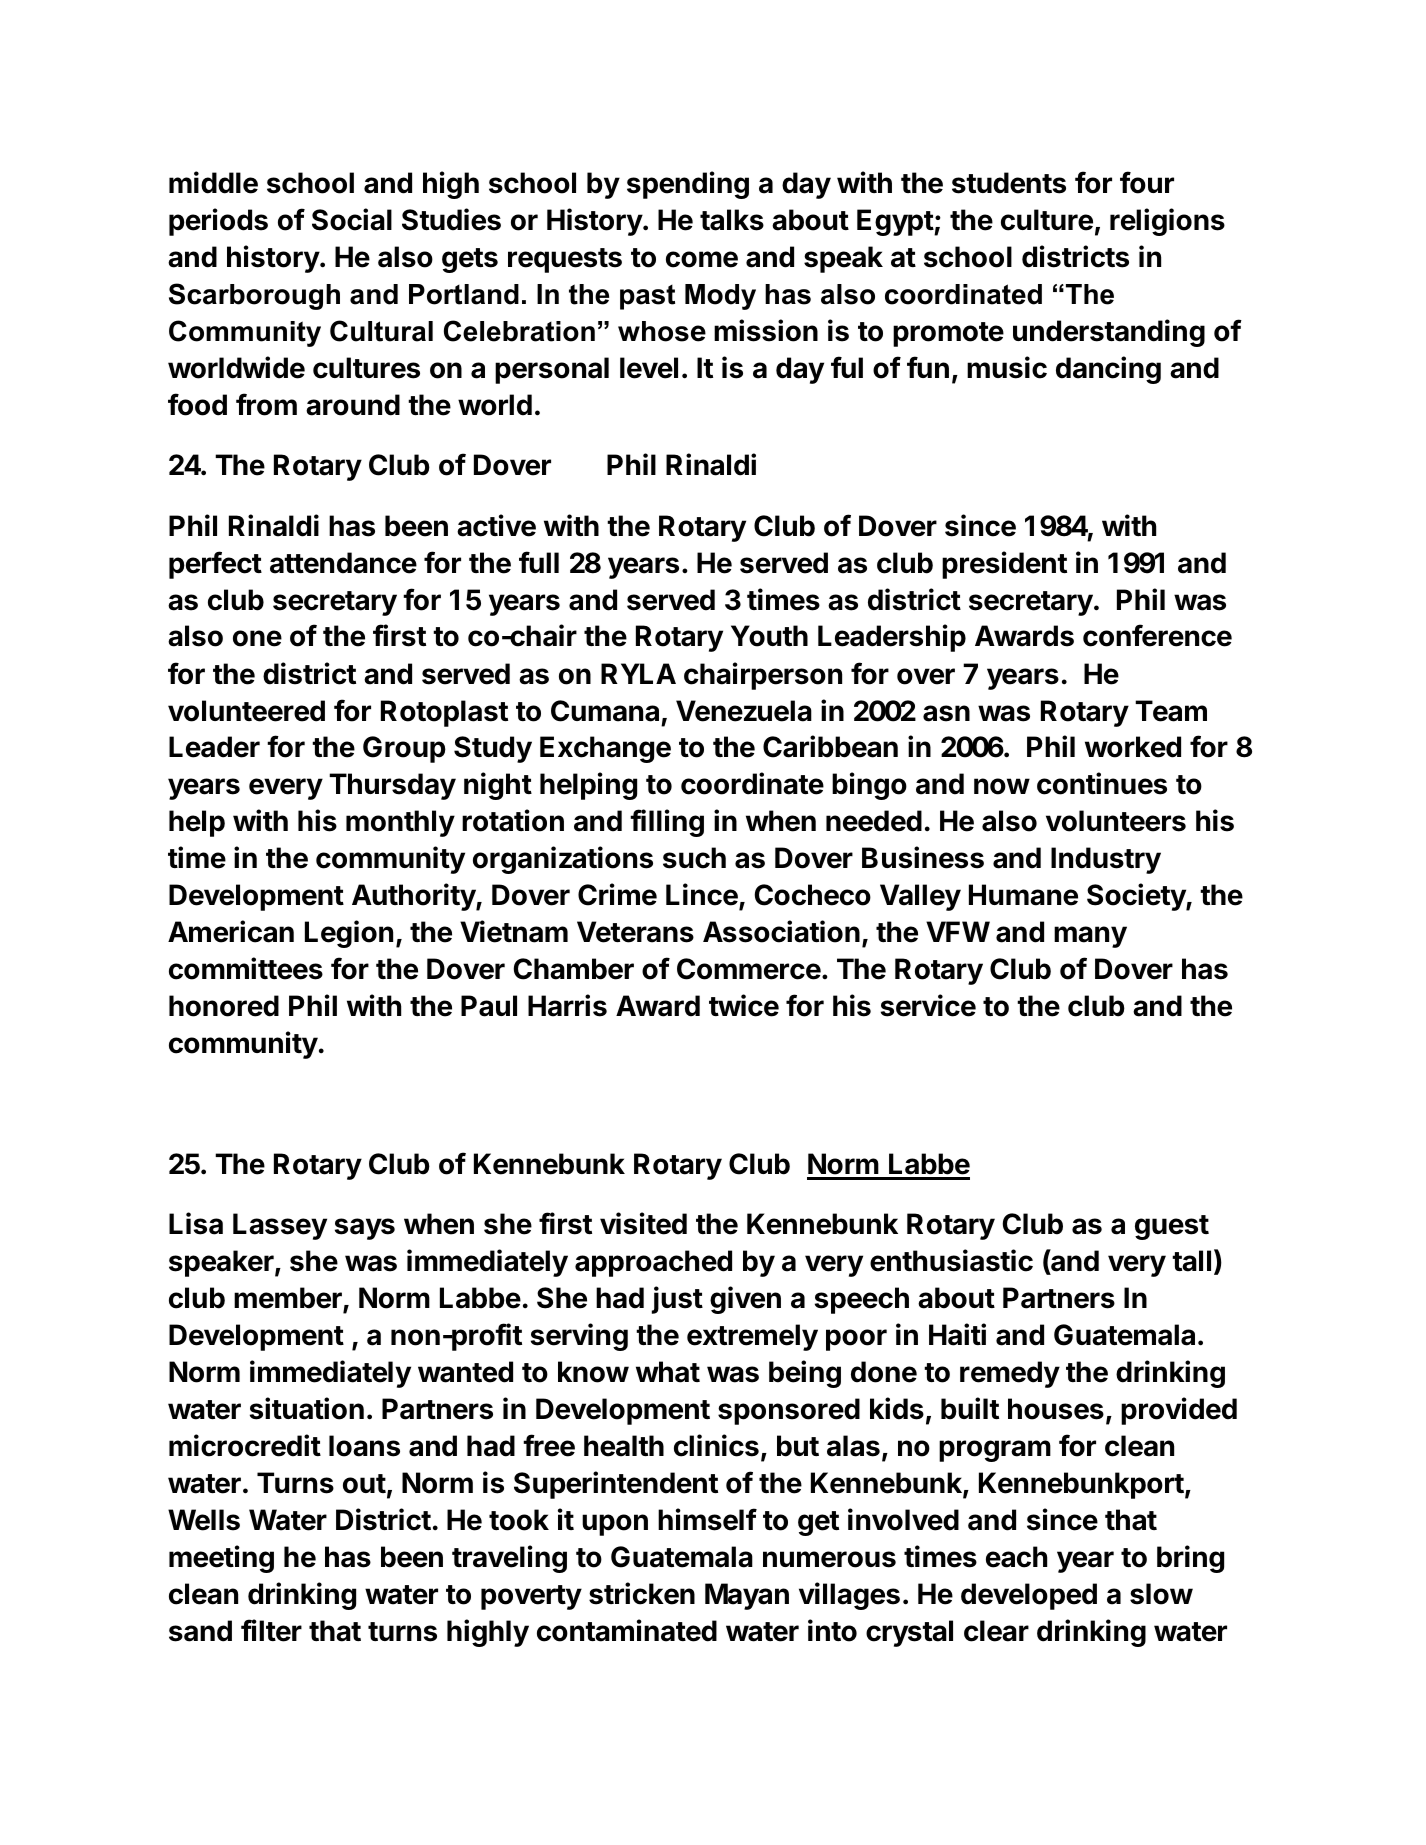  I want to click on Venezuela, so click(744, 711).
